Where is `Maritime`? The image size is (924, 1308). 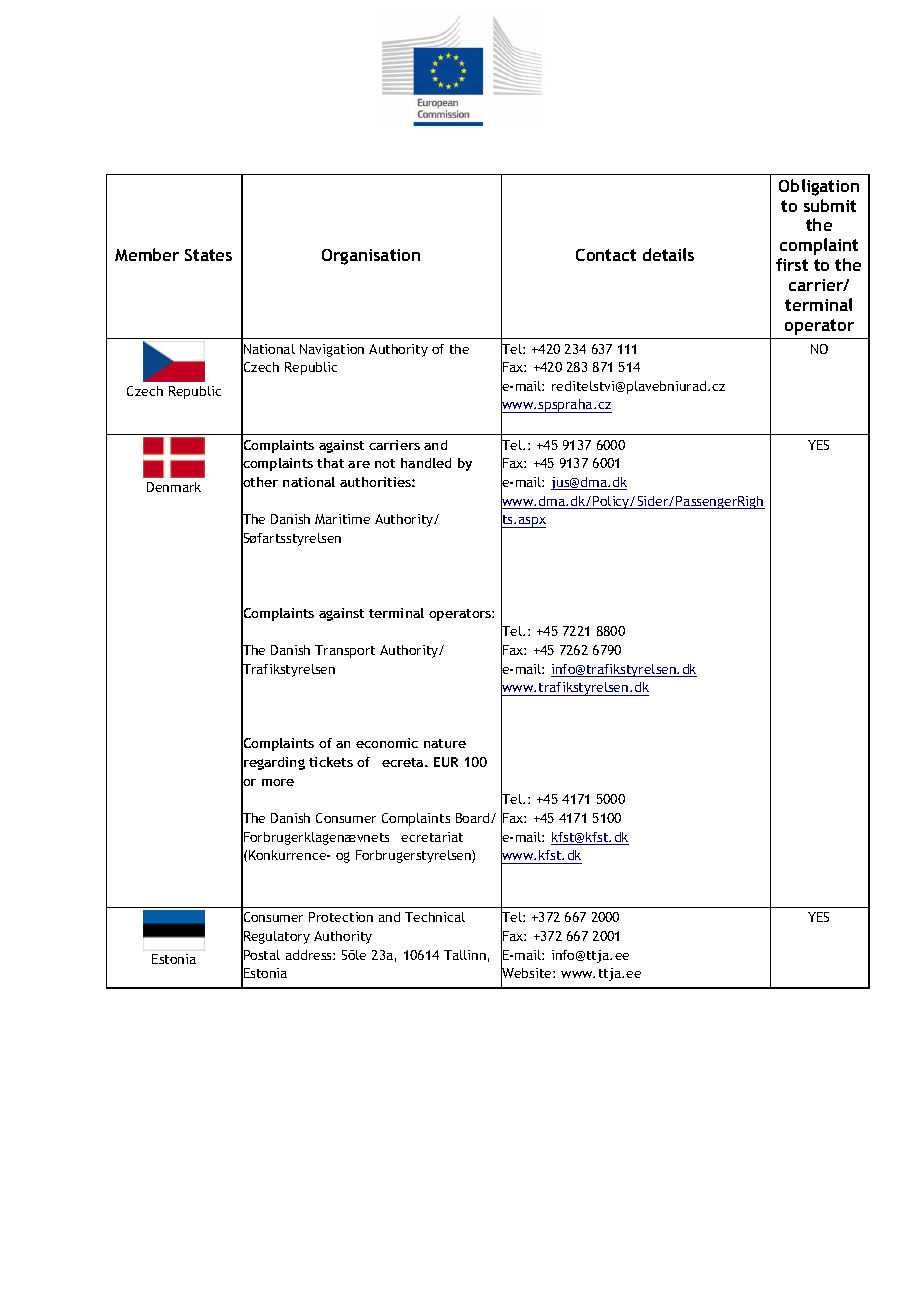 Maritime is located at coordinates (342, 519).
